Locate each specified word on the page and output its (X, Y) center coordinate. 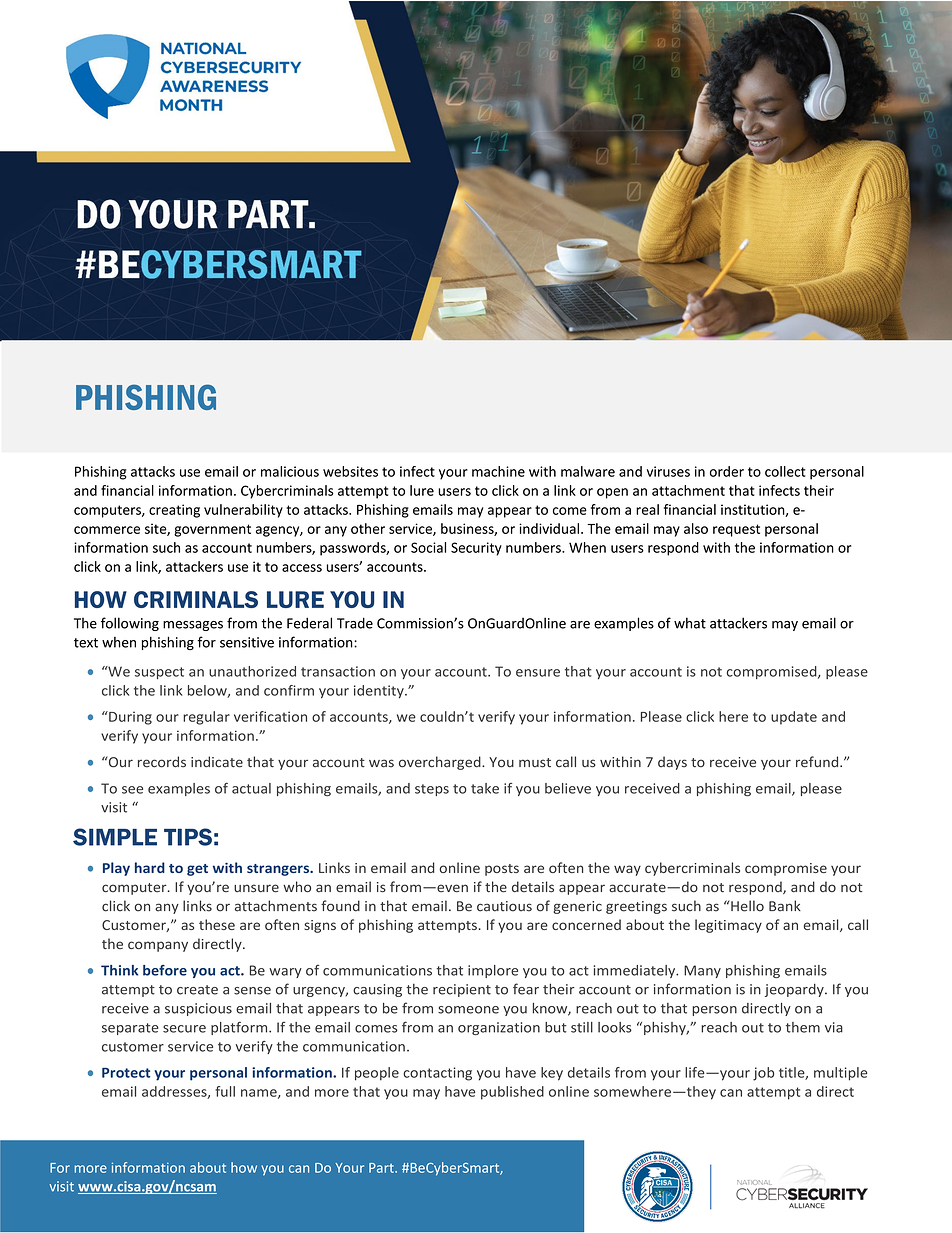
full (225, 1091)
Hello (746, 906)
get (197, 870)
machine (498, 471)
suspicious (198, 1009)
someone (468, 1010)
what (690, 623)
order (727, 471)
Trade (355, 623)
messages (193, 626)
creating (174, 511)
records (162, 762)
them (803, 1027)
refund (818, 762)
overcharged (441, 763)
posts (502, 870)
